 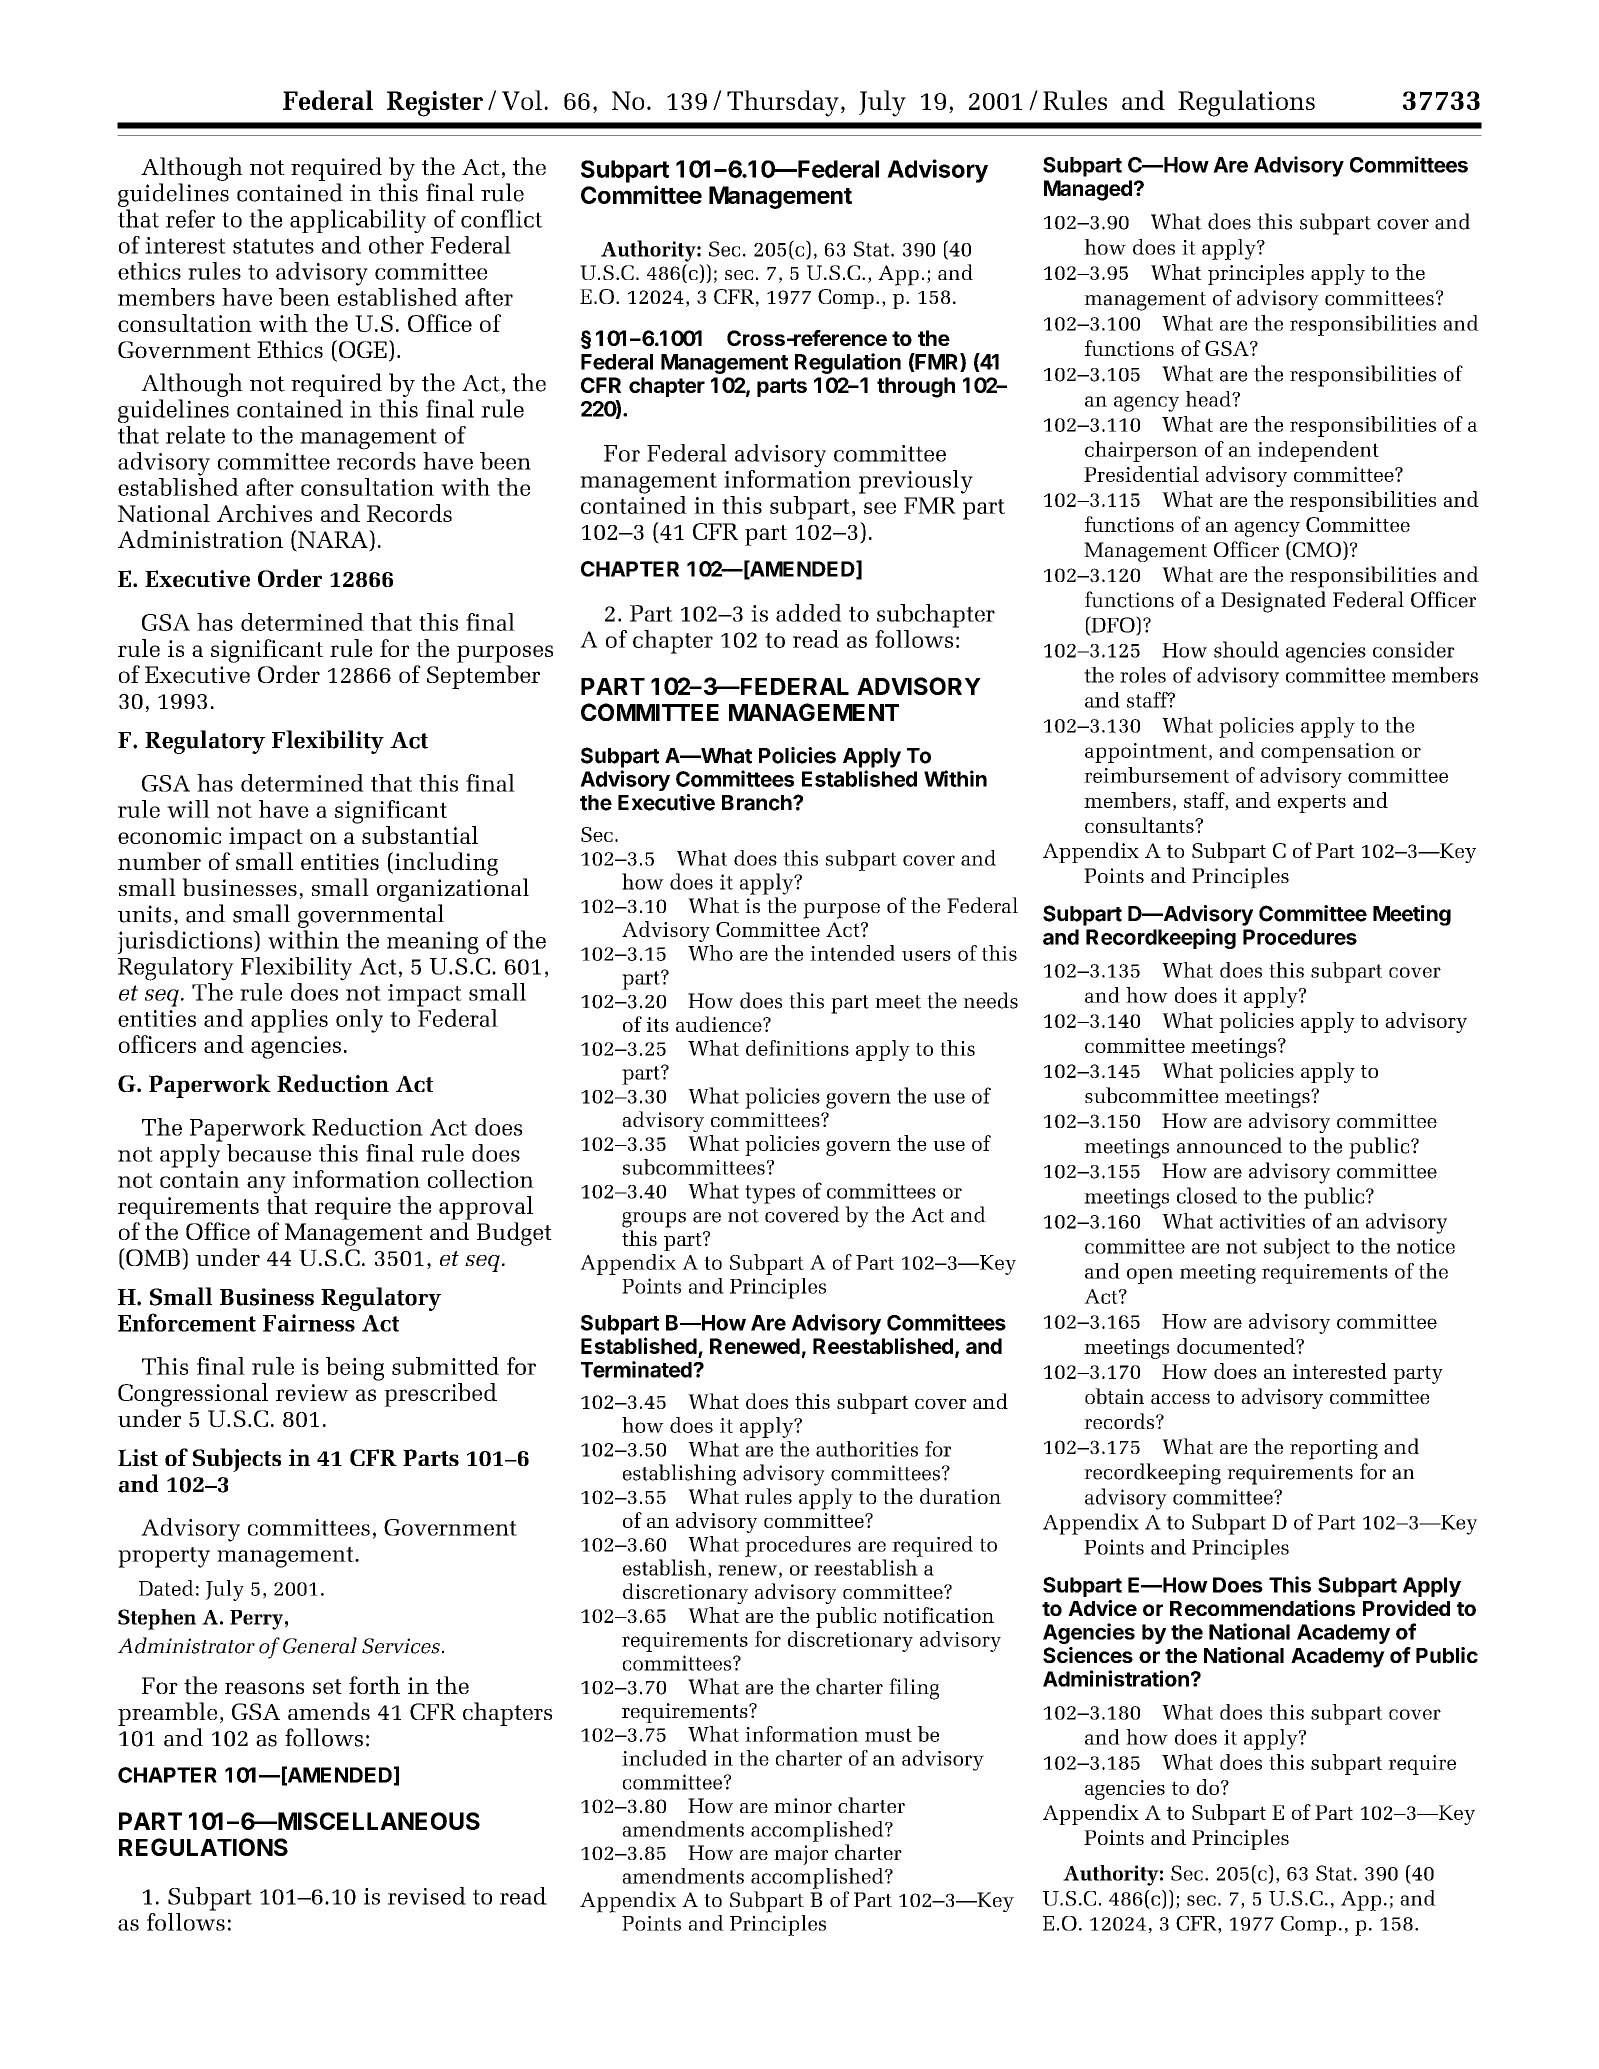 I want to click on audience, so click(x=720, y=1024).
